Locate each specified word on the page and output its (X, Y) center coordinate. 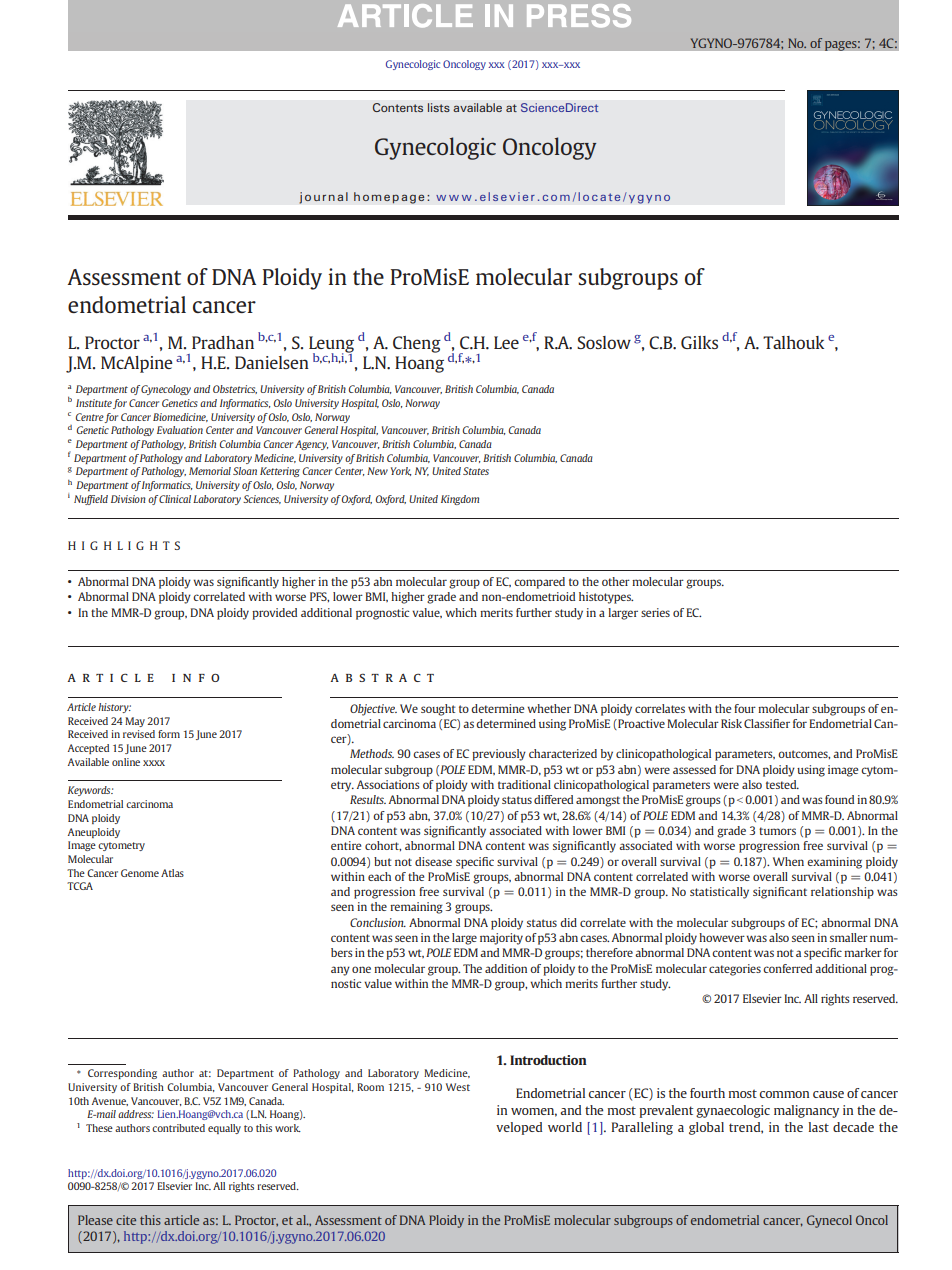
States (476, 471)
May (135, 722)
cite (126, 1220)
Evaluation (180, 430)
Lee (506, 342)
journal (323, 198)
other (616, 581)
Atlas (172, 873)
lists (439, 107)
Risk (731, 723)
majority (501, 939)
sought (438, 710)
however (722, 937)
